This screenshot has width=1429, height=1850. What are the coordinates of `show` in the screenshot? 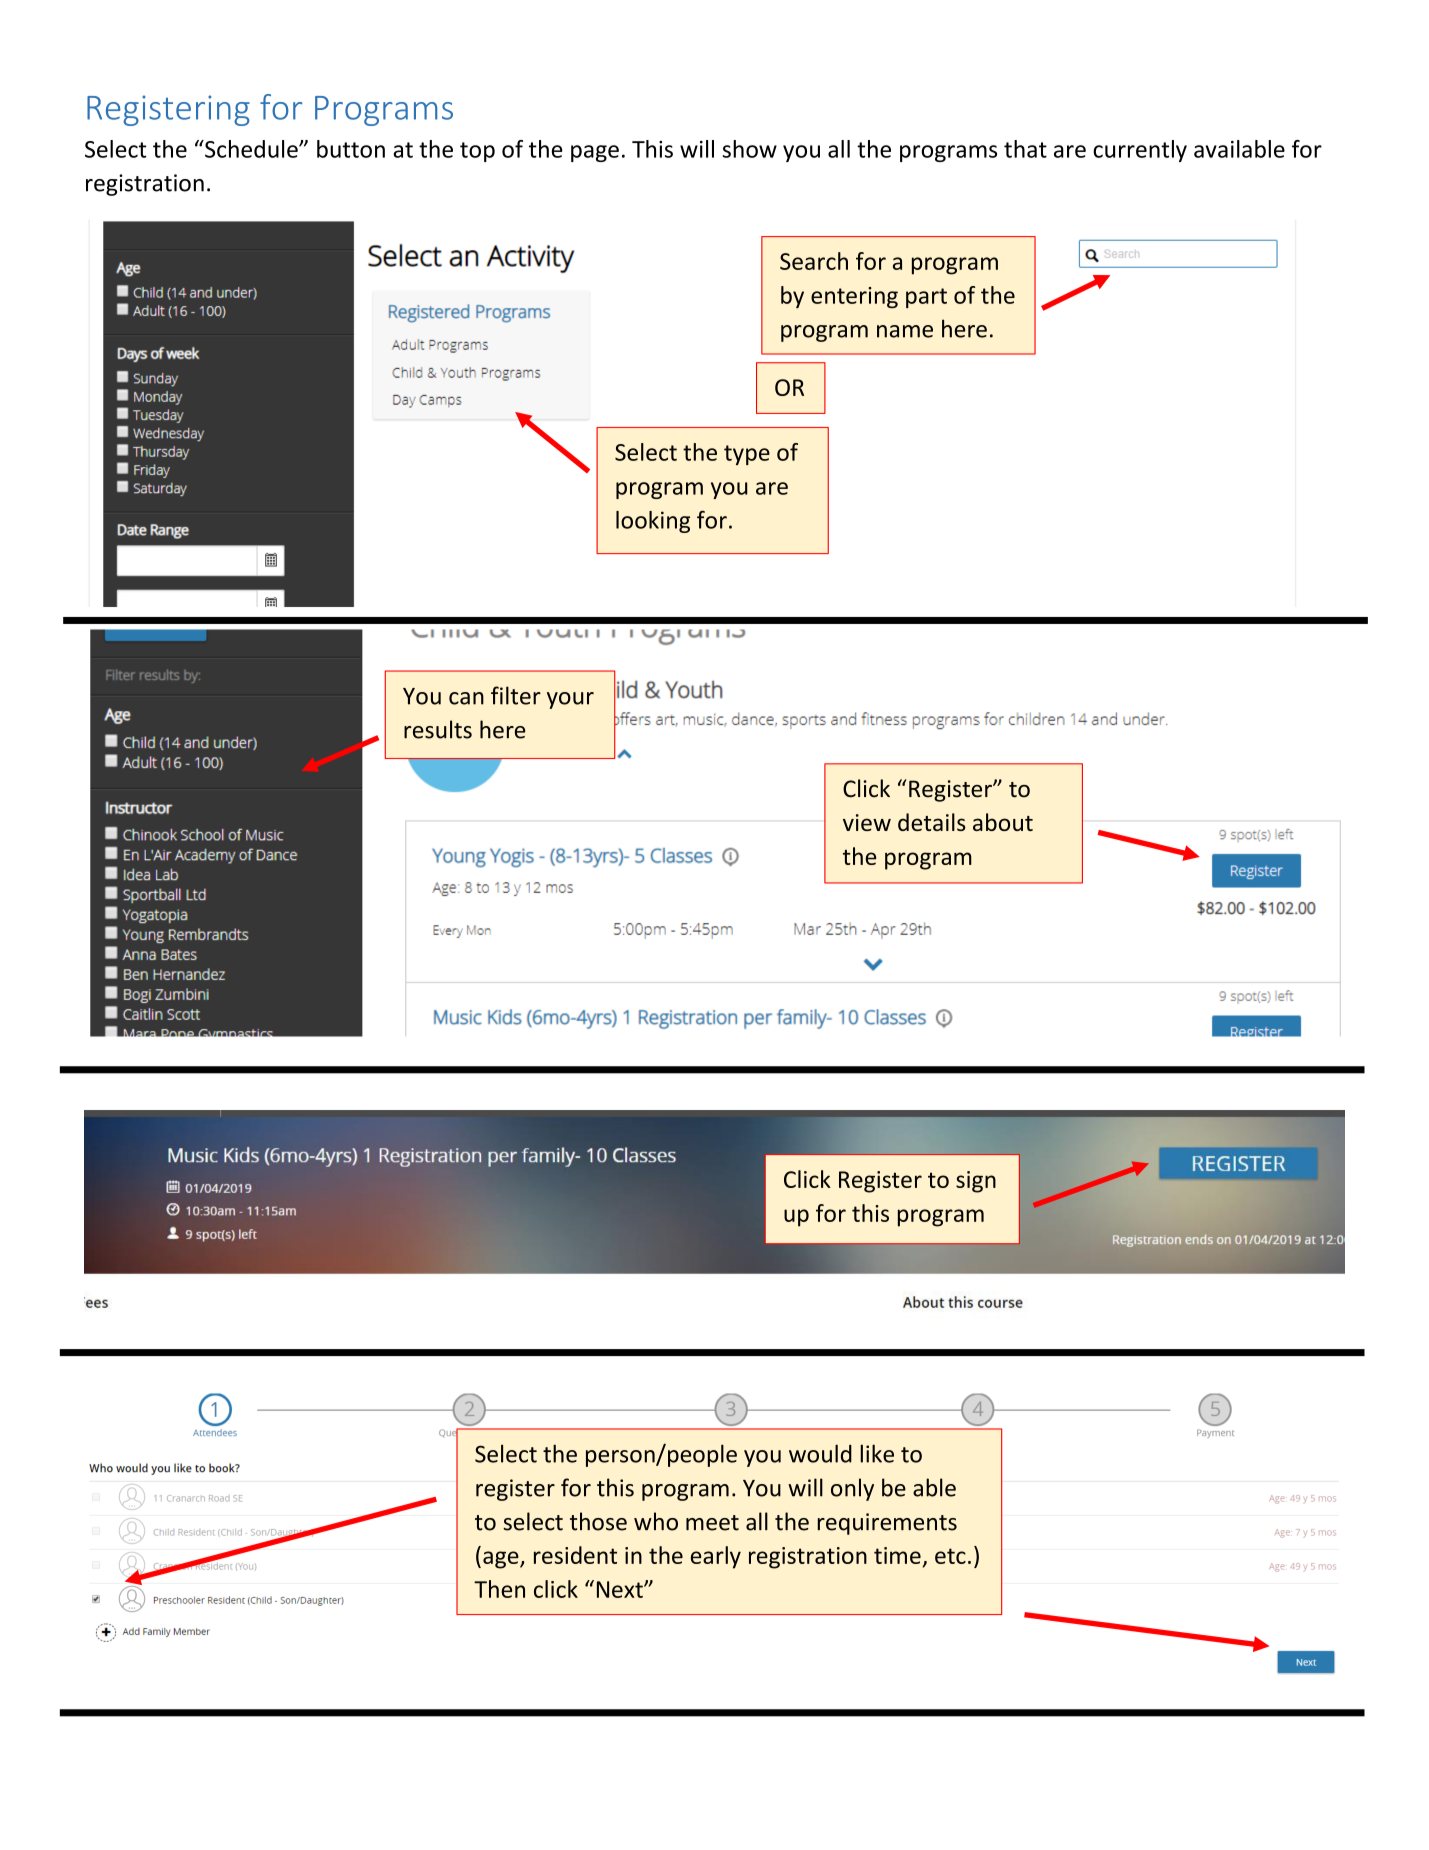 It's located at (750, 149).
